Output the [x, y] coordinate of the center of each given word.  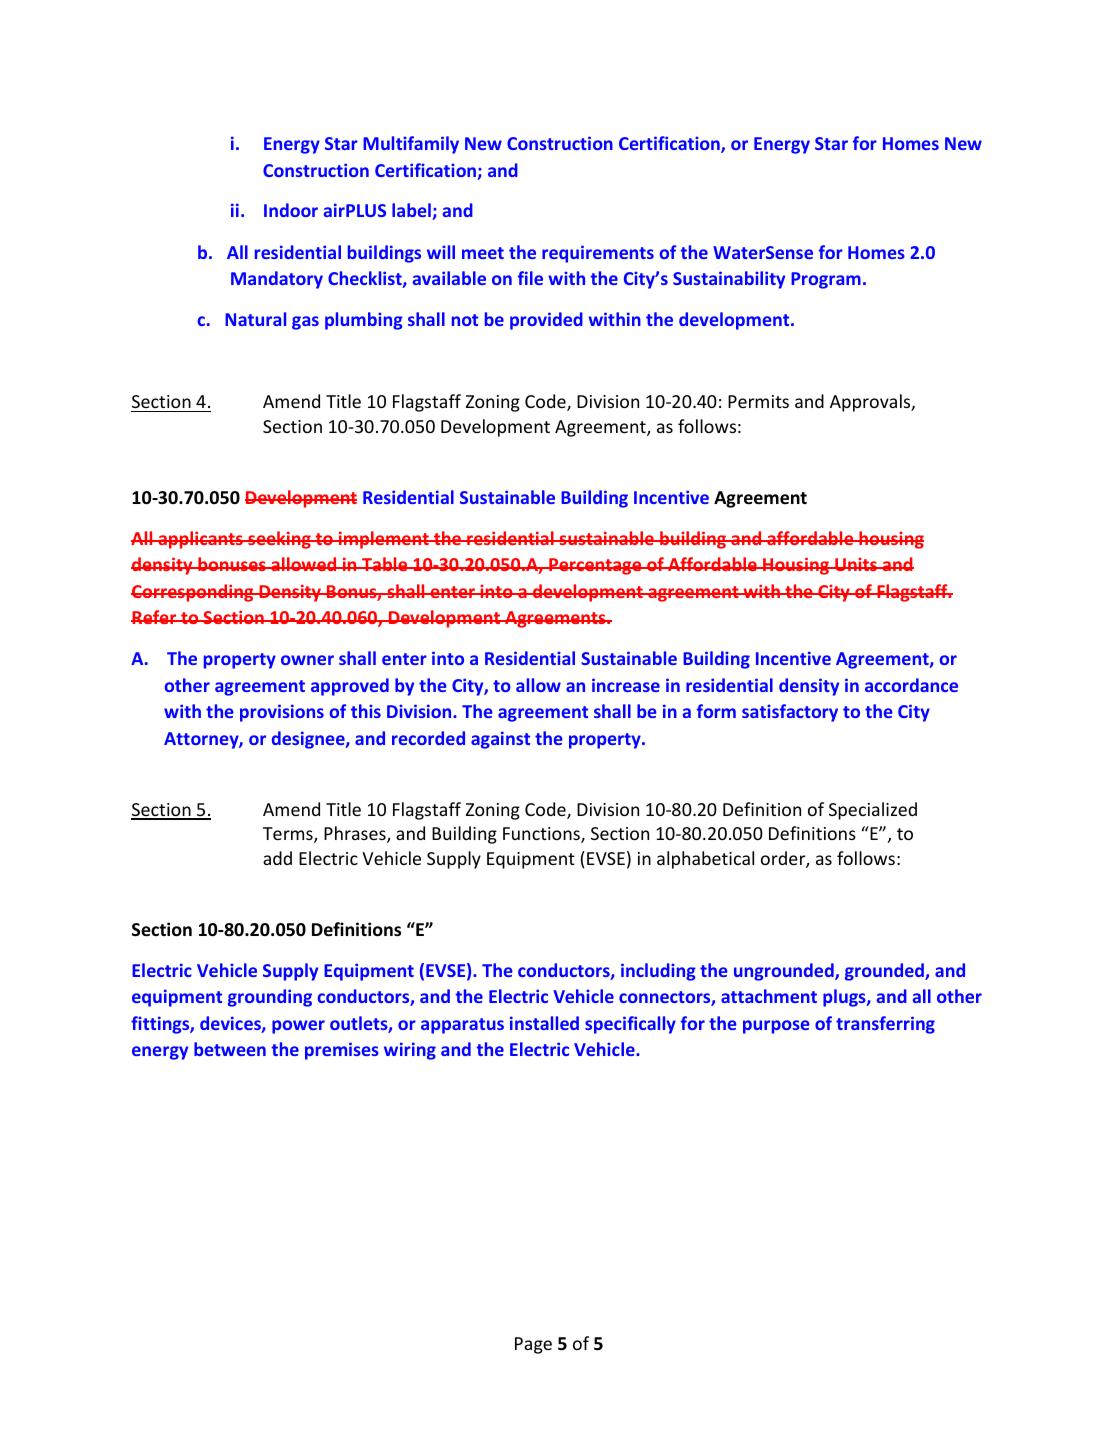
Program [826, 280]
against [500, 740]
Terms [289, 835]
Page [533, 1345]
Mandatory [277, 280]
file [530, 278]
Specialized [873, 811]
